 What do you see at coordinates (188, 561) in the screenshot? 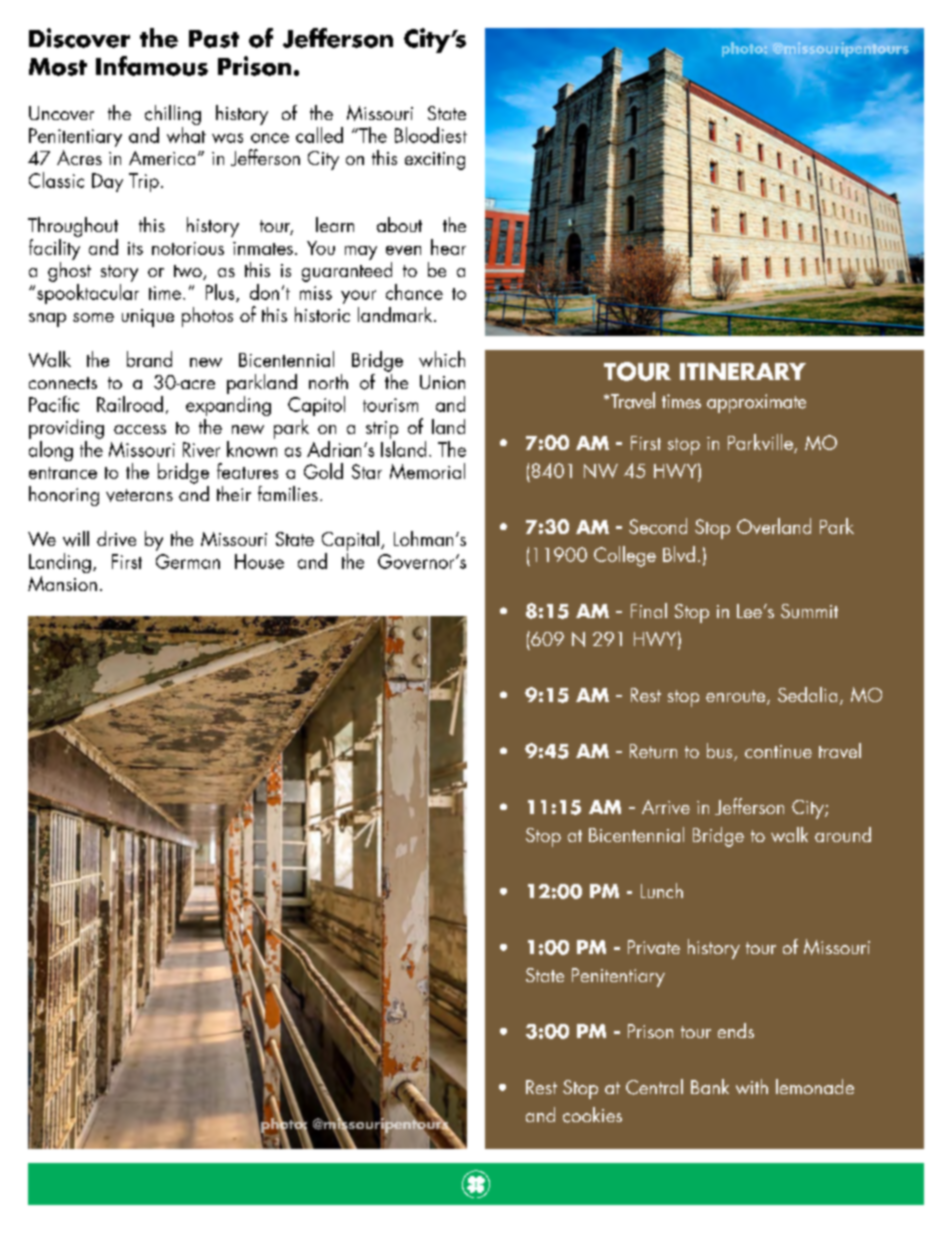
I see `German` at bounding box center [188, 561].
